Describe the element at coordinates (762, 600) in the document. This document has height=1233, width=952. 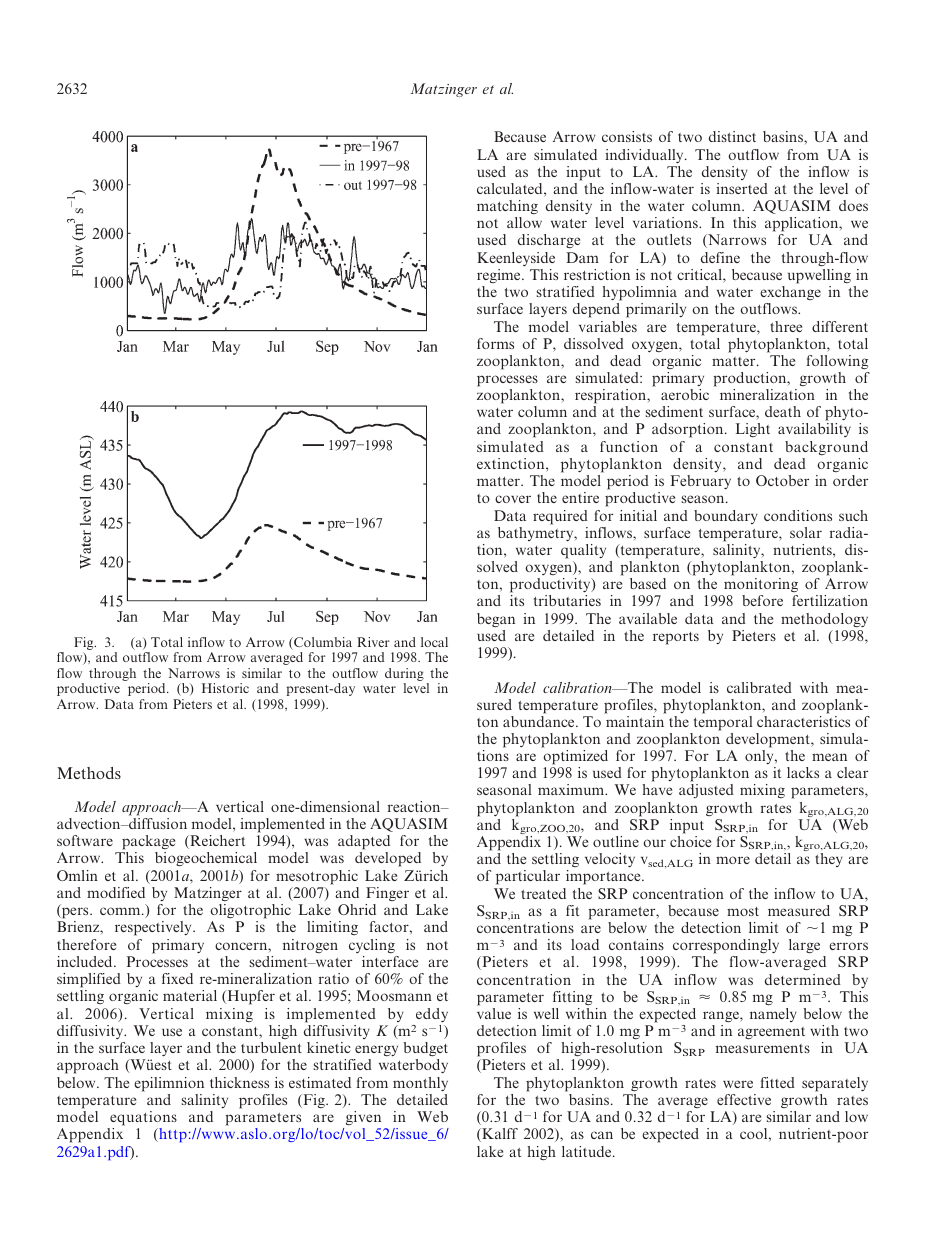
I see `before` at that location.
